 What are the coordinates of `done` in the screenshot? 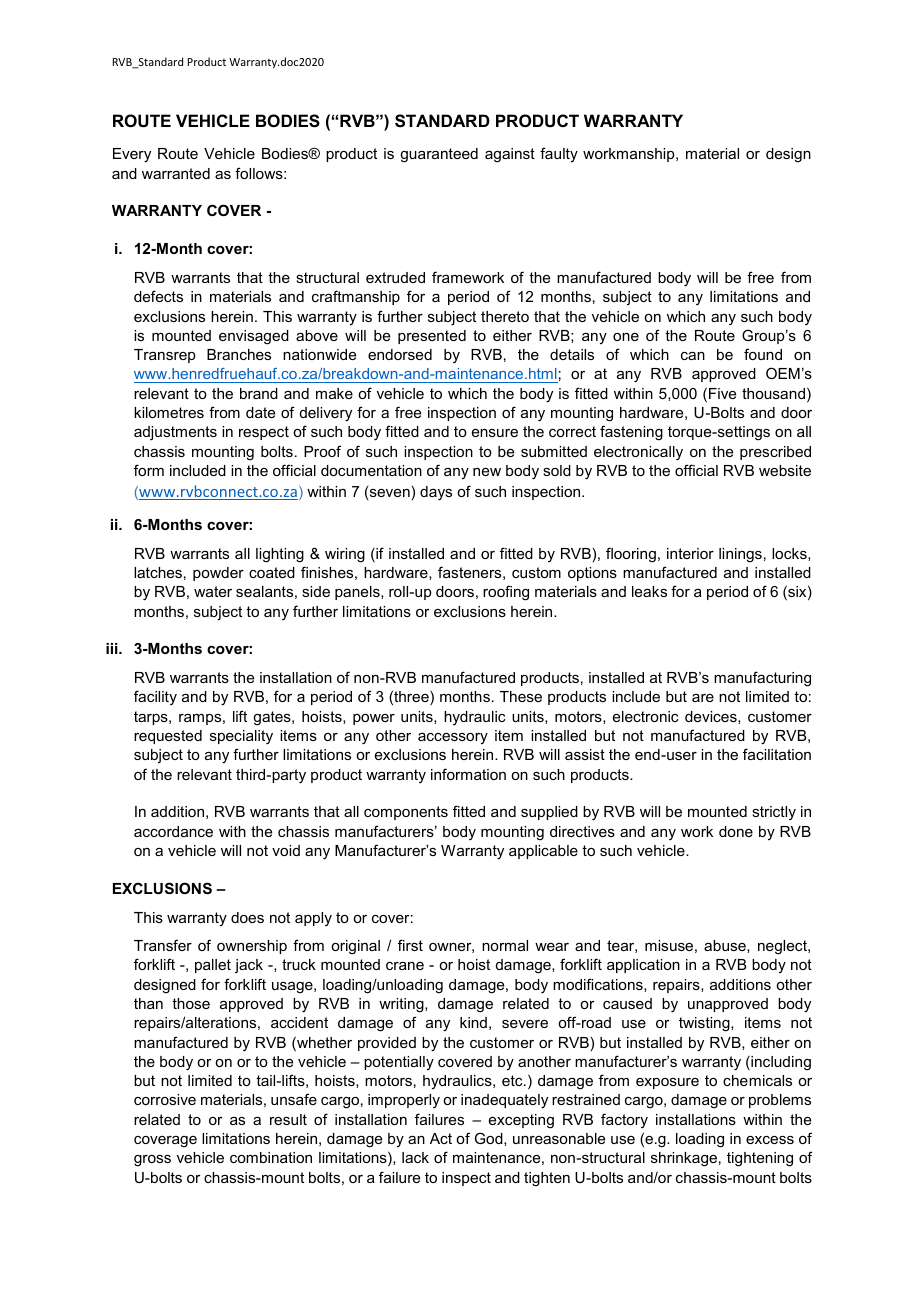 It's located at (736, 831).
